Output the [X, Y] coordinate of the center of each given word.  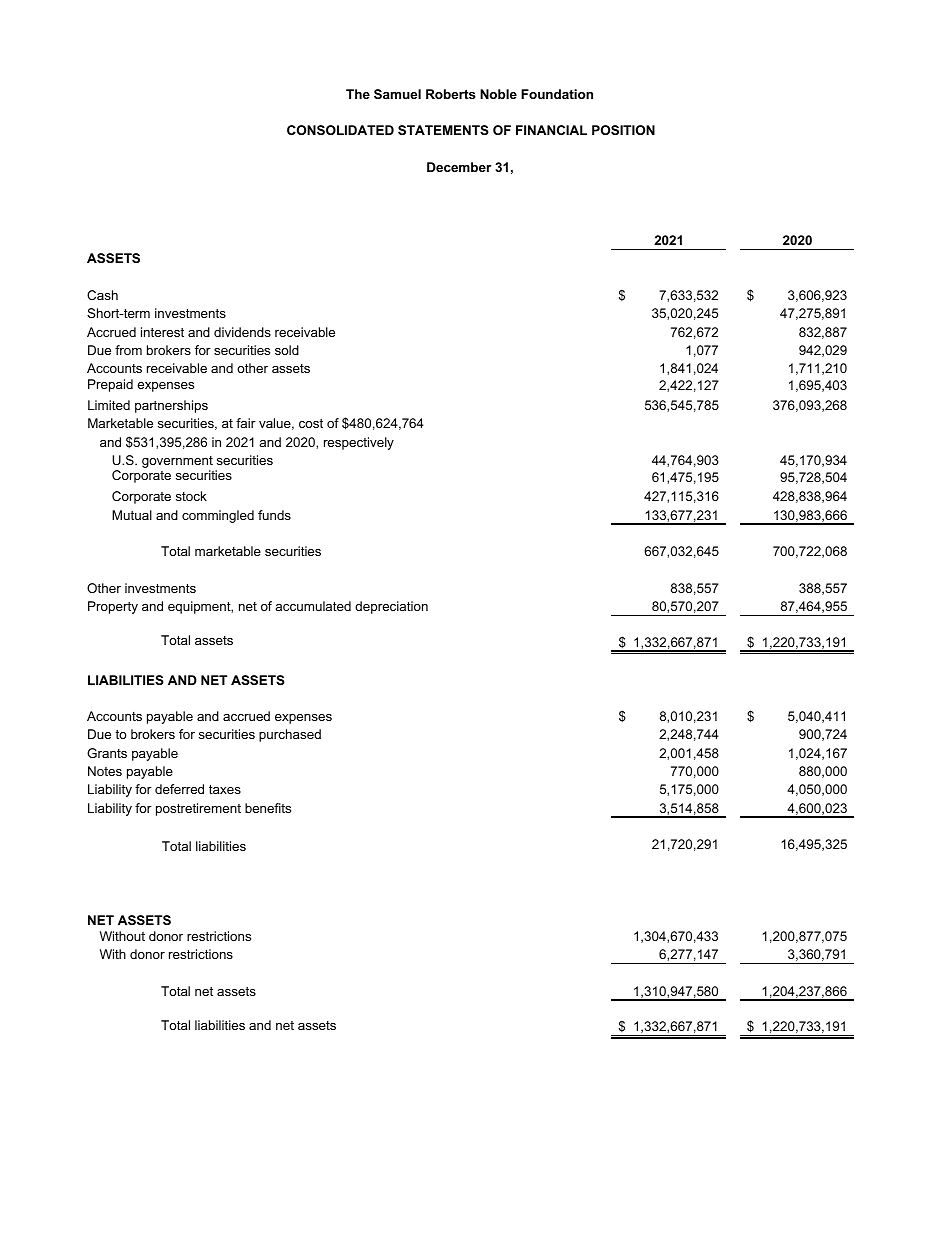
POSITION [623, 130]
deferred [179, 789]
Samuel [397, 94]
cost [311, 423]
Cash [102, 295]
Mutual [132, 515]
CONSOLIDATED [340, 130]
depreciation [391, 607]
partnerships [171, 406]
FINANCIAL [551, 130]
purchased [290, 735]
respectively [359, 443]
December [459, 167]
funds [274, 515]
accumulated [313, 606]
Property [113, 607]
